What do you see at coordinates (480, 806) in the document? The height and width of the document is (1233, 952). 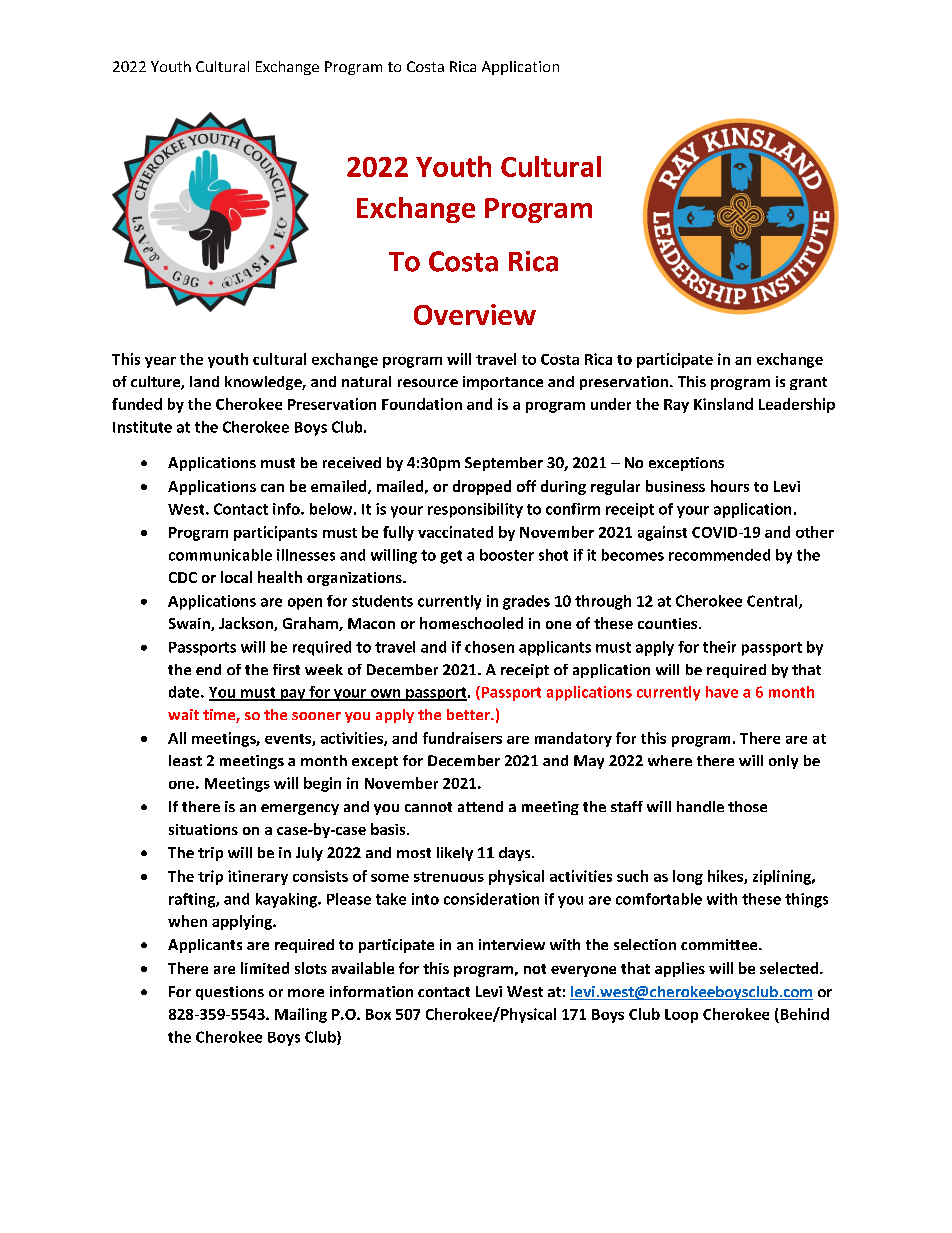 I see `attend` at bounding box center [480, 806].
